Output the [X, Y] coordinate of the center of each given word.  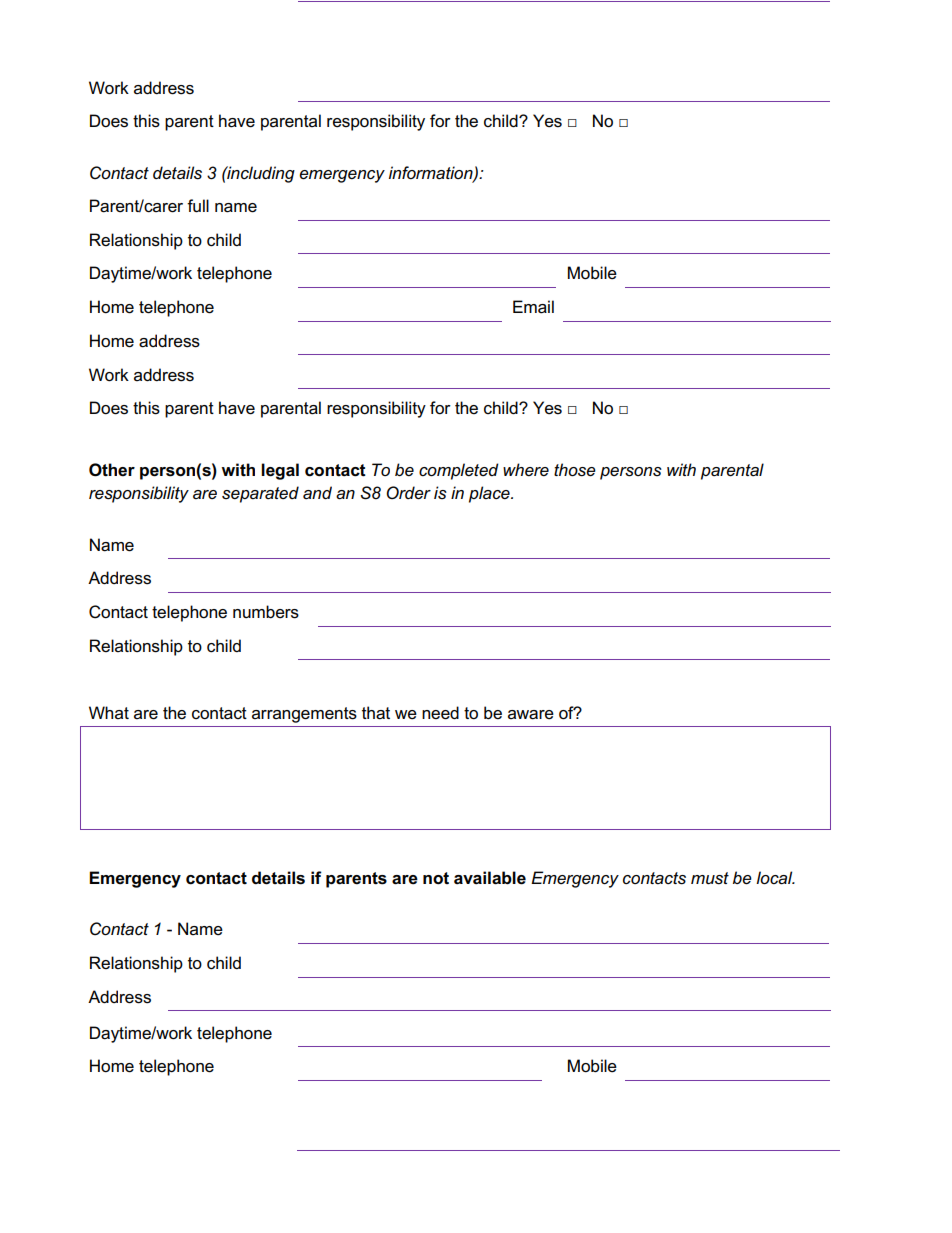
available [490, 878]
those [575, 470]
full [198, 206]
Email [533, 307]
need [440, 713]
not [436, 878]
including [260, 174]
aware [531, 715]
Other [112, 470]
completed [459, 471]
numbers [266, 612]
